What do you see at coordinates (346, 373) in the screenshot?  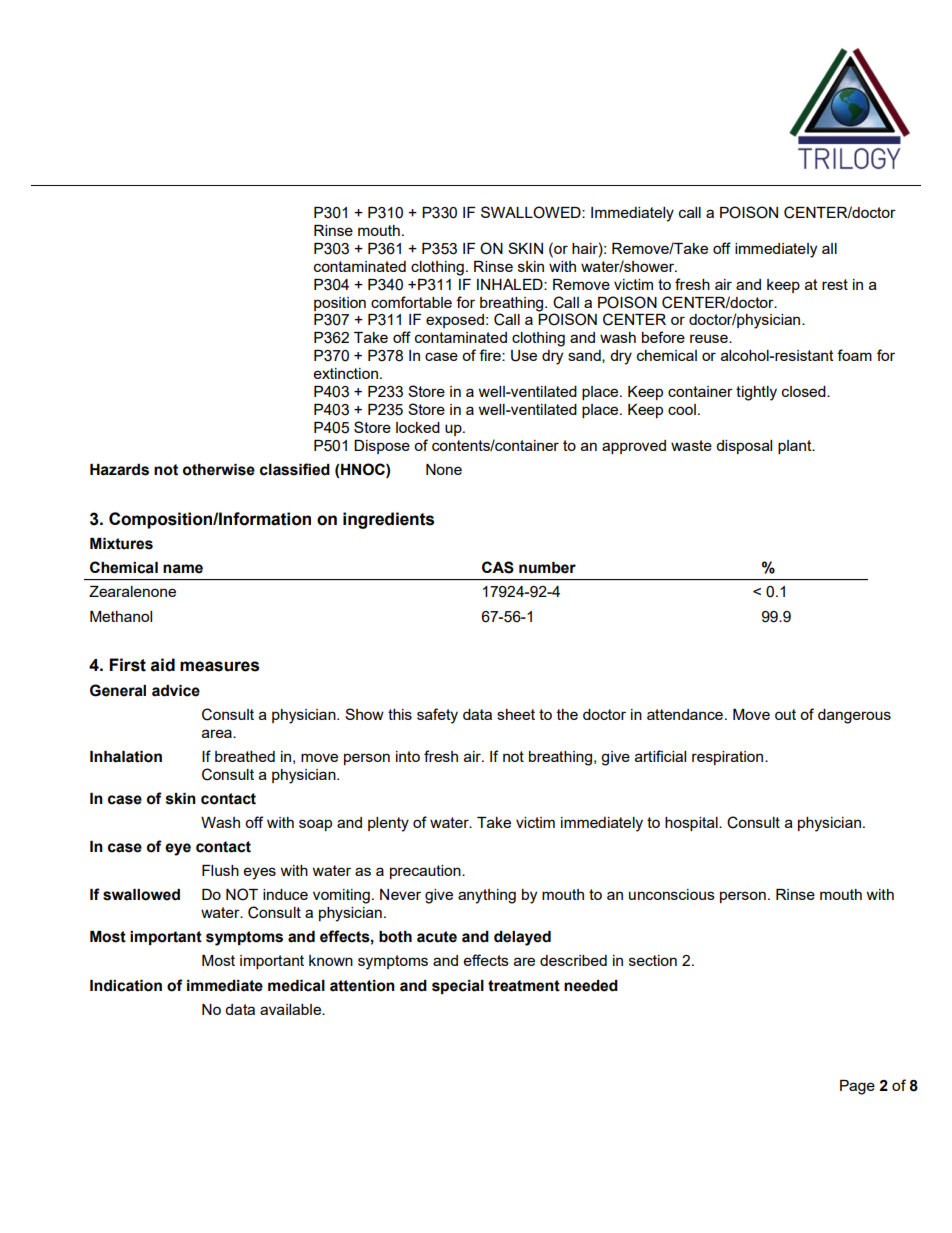 I see `extinction` at bounding box center [346, 373].
